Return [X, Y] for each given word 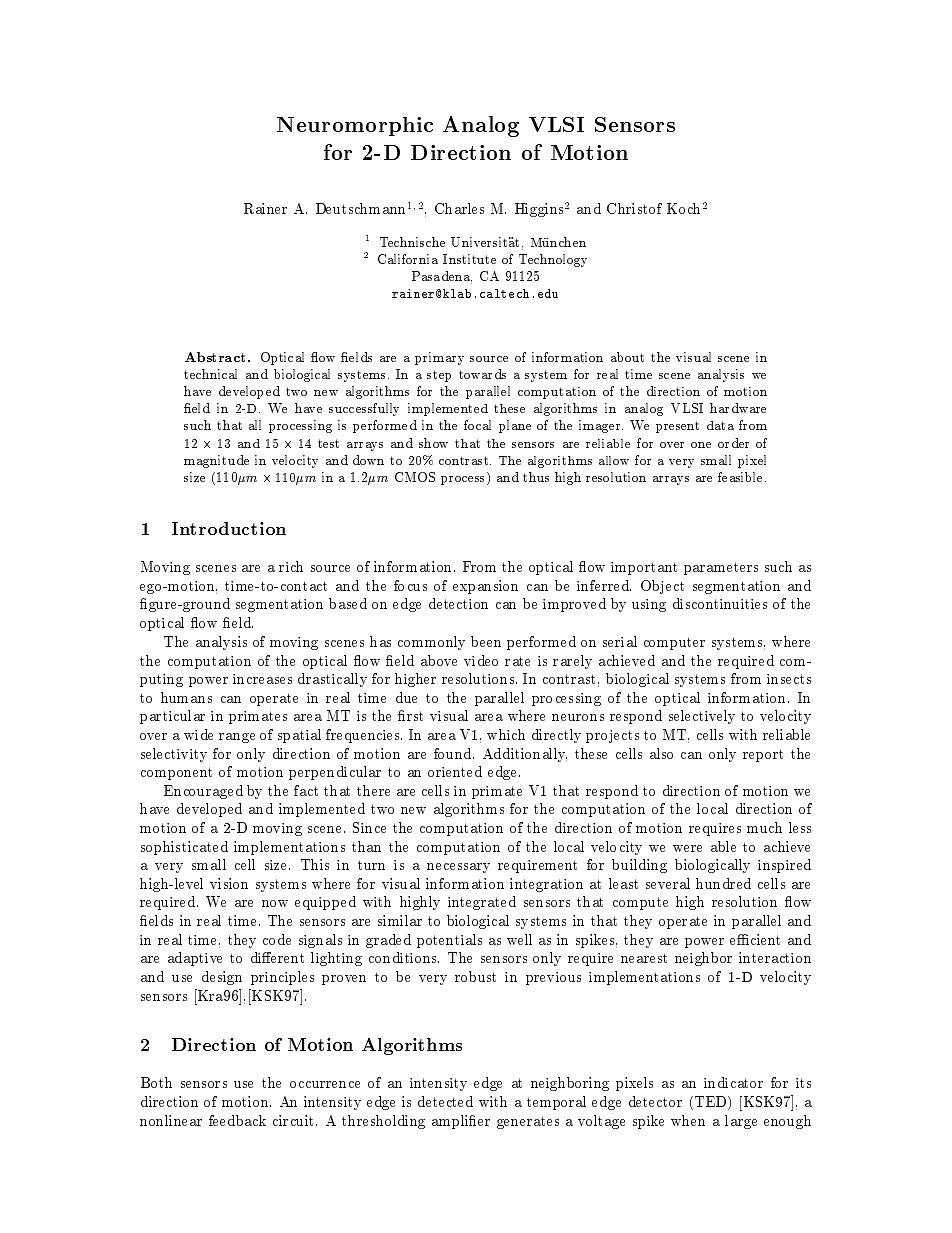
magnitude [216, 461]
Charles [459, 208]
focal [477, 425]
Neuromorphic [355, 126]
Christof [634, 208]
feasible [742, 477]
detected [445, 1101]
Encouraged [203, 792]
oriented [455, 771]
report [763, 755]
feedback [237, 1120]
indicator [733, 1082]
